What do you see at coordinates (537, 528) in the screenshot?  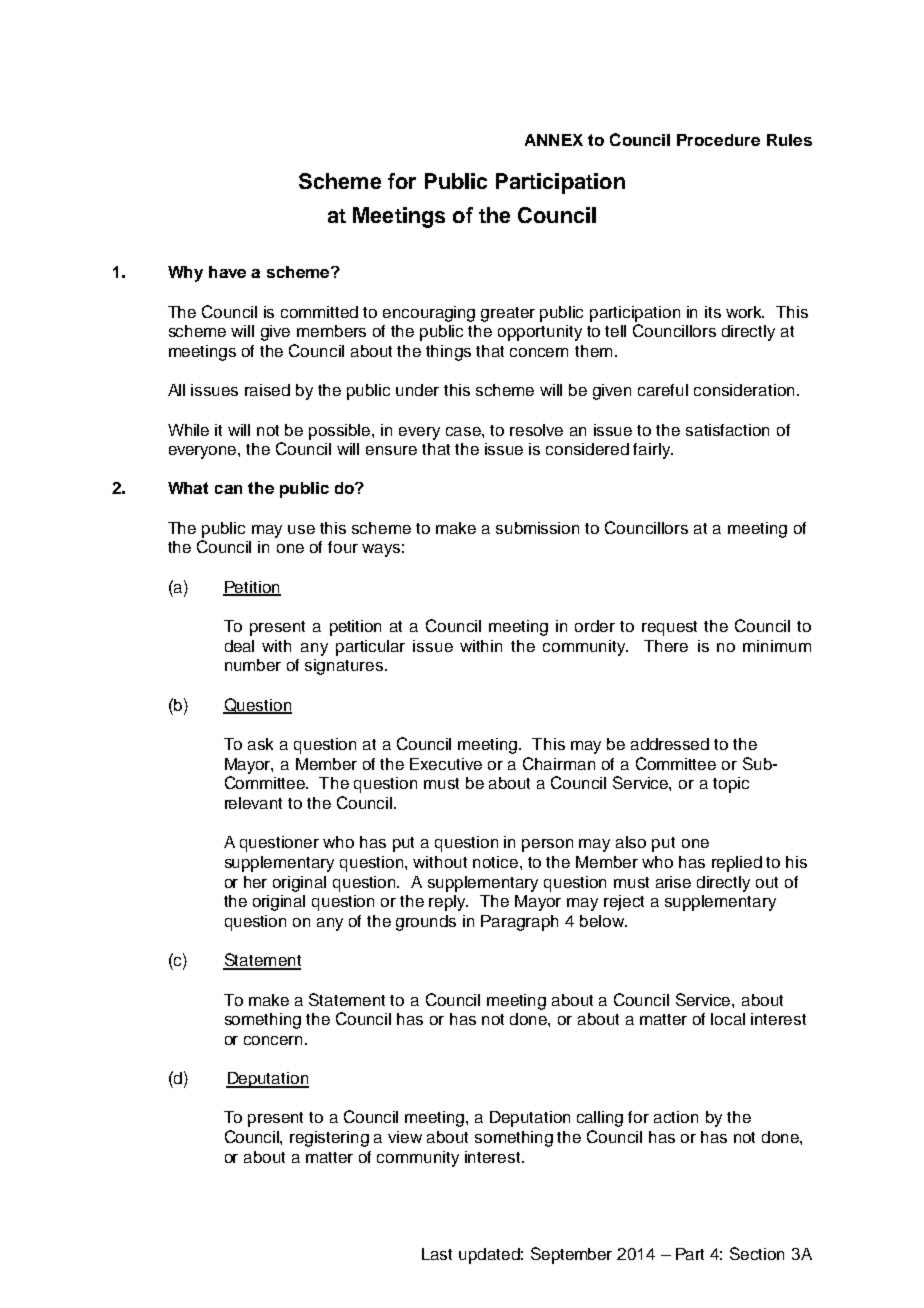 I see `submission` at bounding box center [537, 528].
